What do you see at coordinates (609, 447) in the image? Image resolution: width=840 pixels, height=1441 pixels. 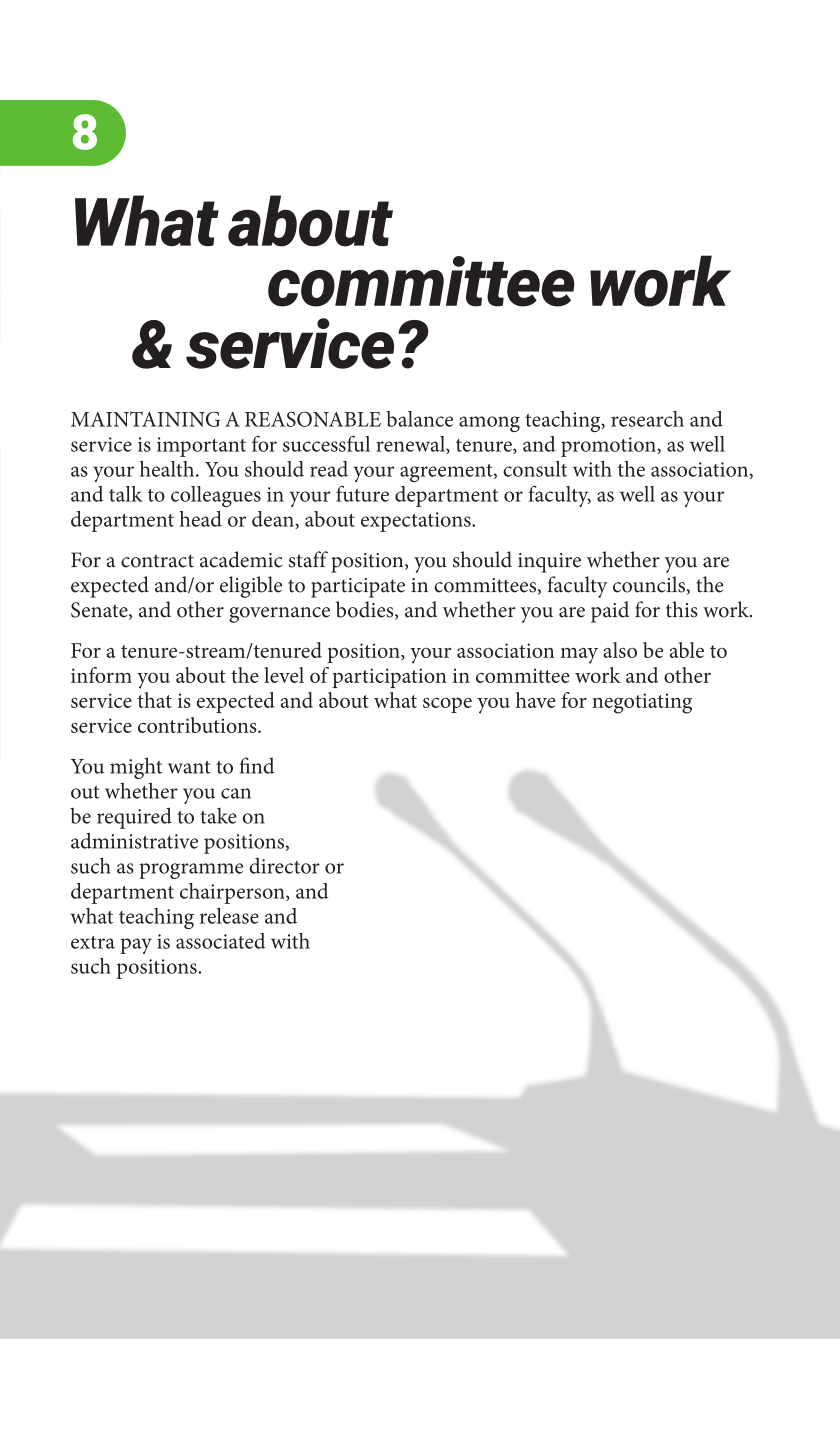 I see `promotion` at bounding box center [609, 447].
